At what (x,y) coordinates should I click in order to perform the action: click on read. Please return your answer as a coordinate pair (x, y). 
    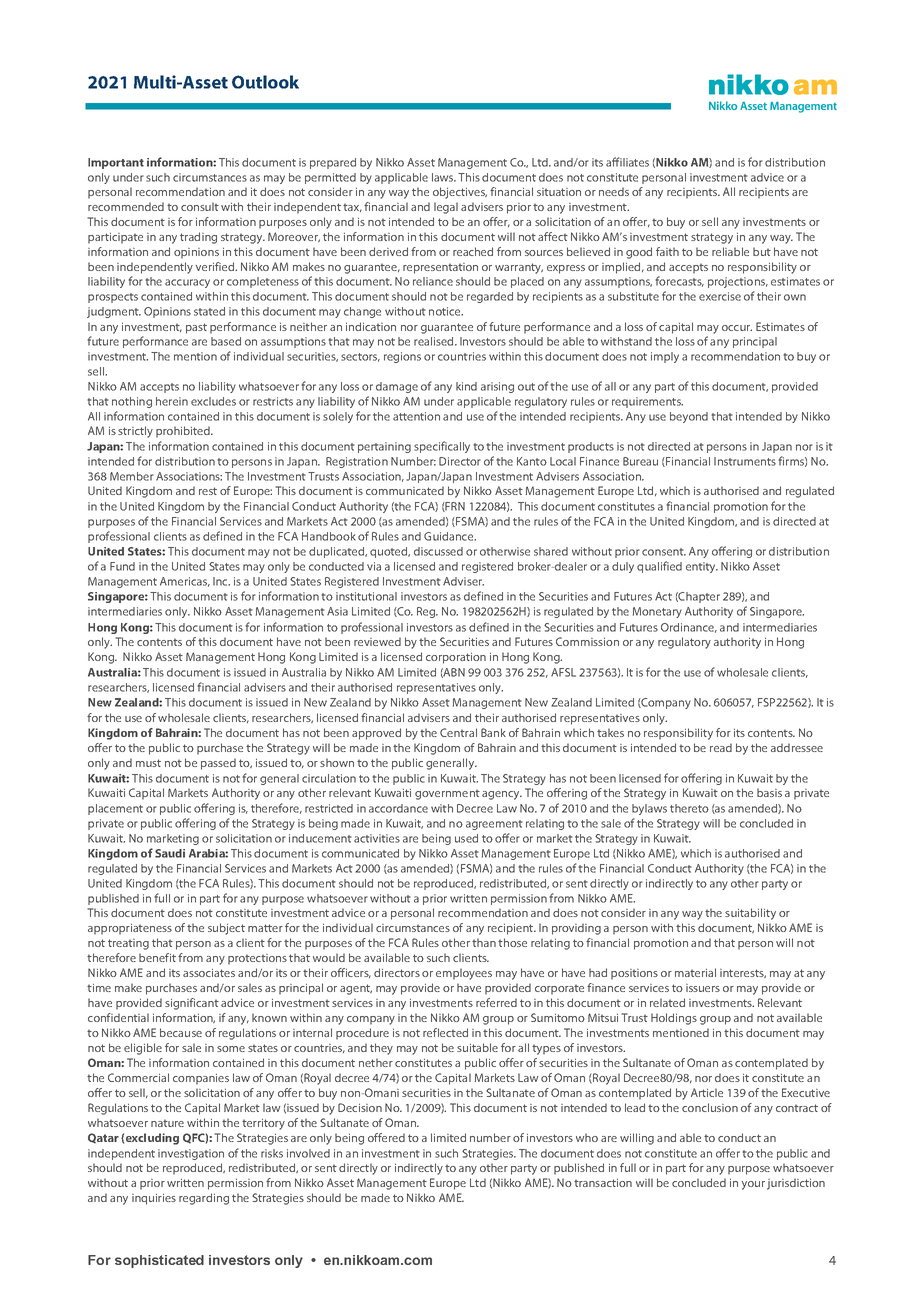
    Looking at the image, I should click on (721, 747).
